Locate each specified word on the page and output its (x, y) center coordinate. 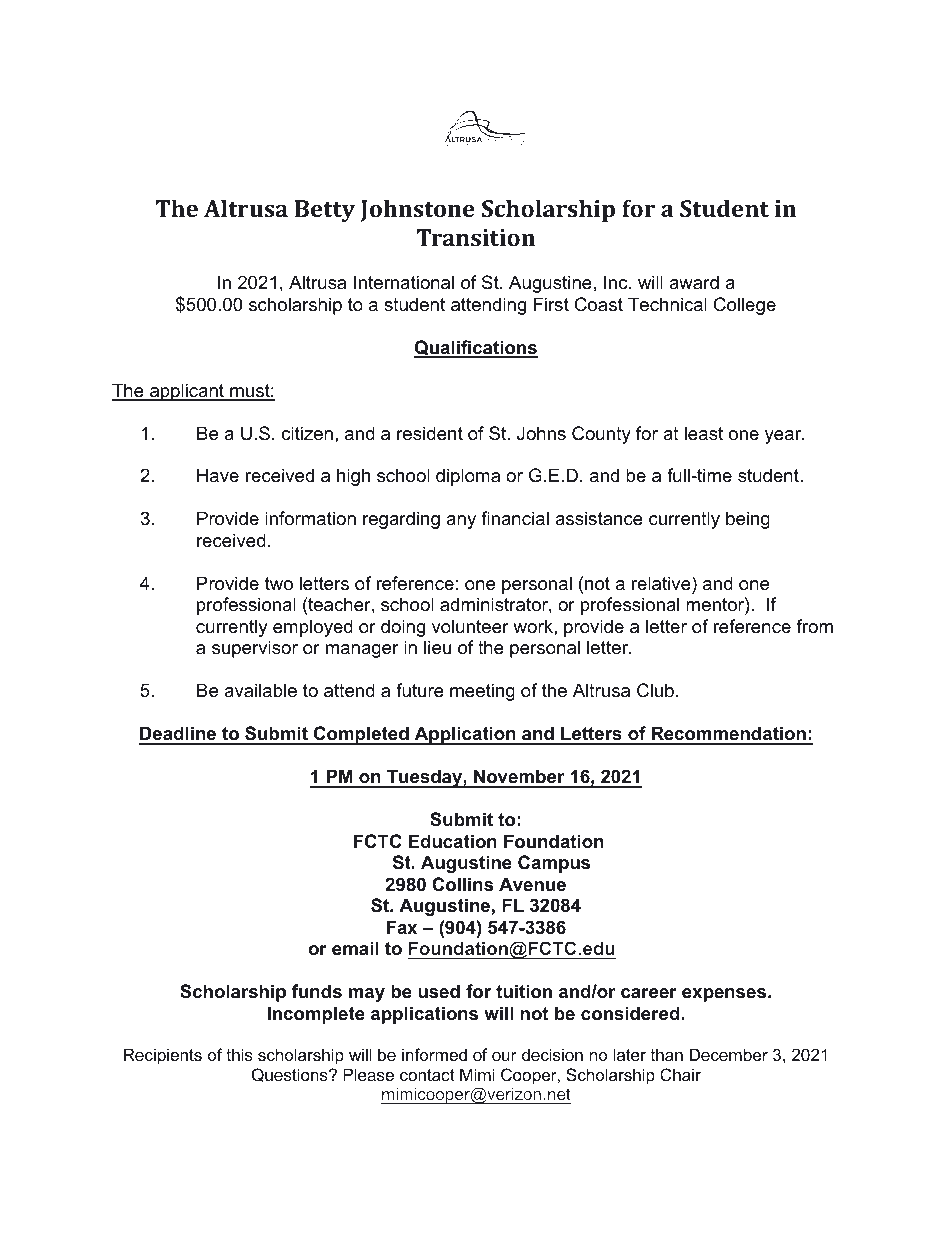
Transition (476, 237)
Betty (325, 211)
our (504, 1056)
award (694, 282)
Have (218, 475)
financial (515, 518)
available (260, 690)
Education (453, 841)
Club (655, 690)
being (748, 520)
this (239, 1054)
